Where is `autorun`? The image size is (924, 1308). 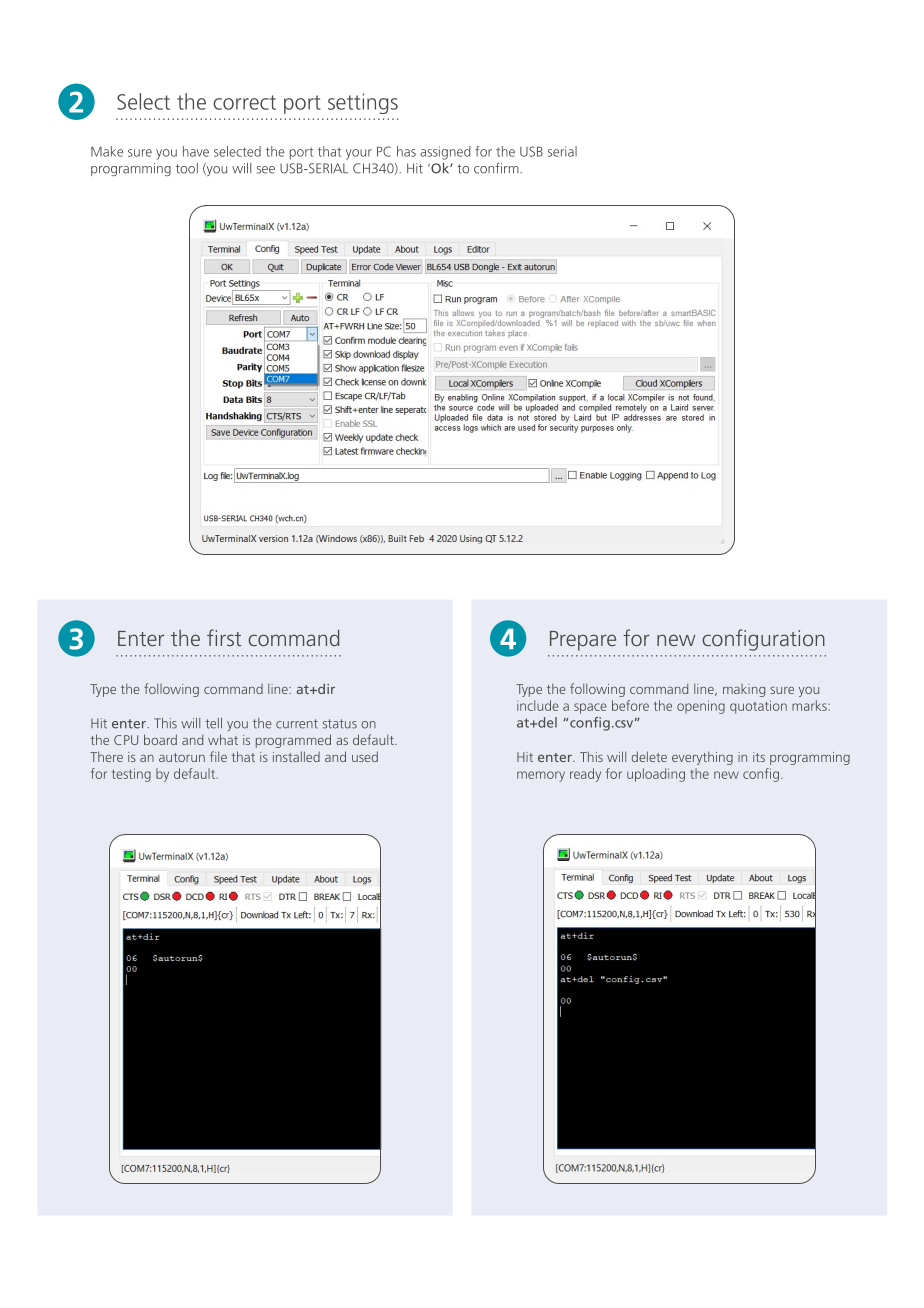
autorun is located at coordinates (182, 757).
